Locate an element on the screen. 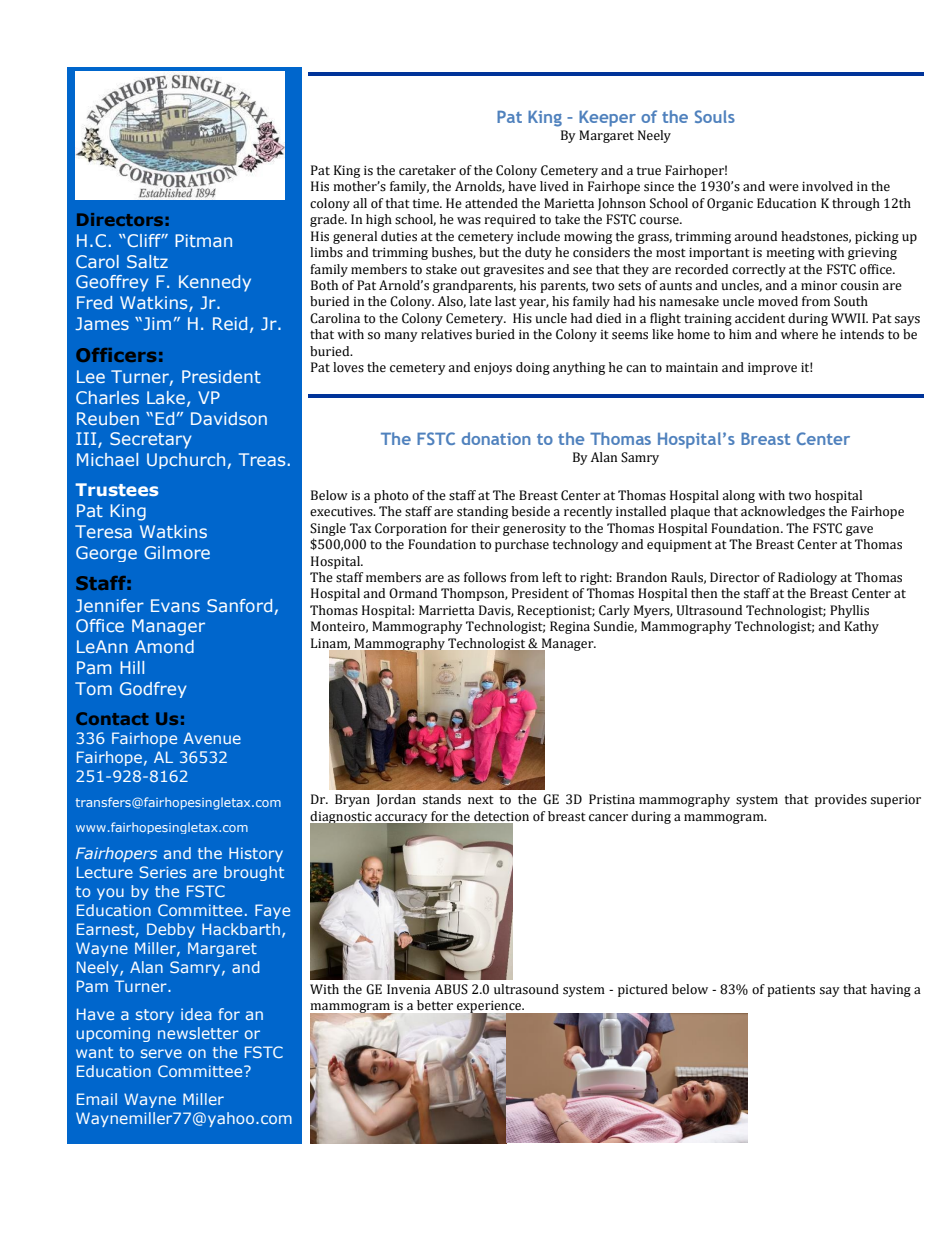  better is located at coordinates (435, 1005).
